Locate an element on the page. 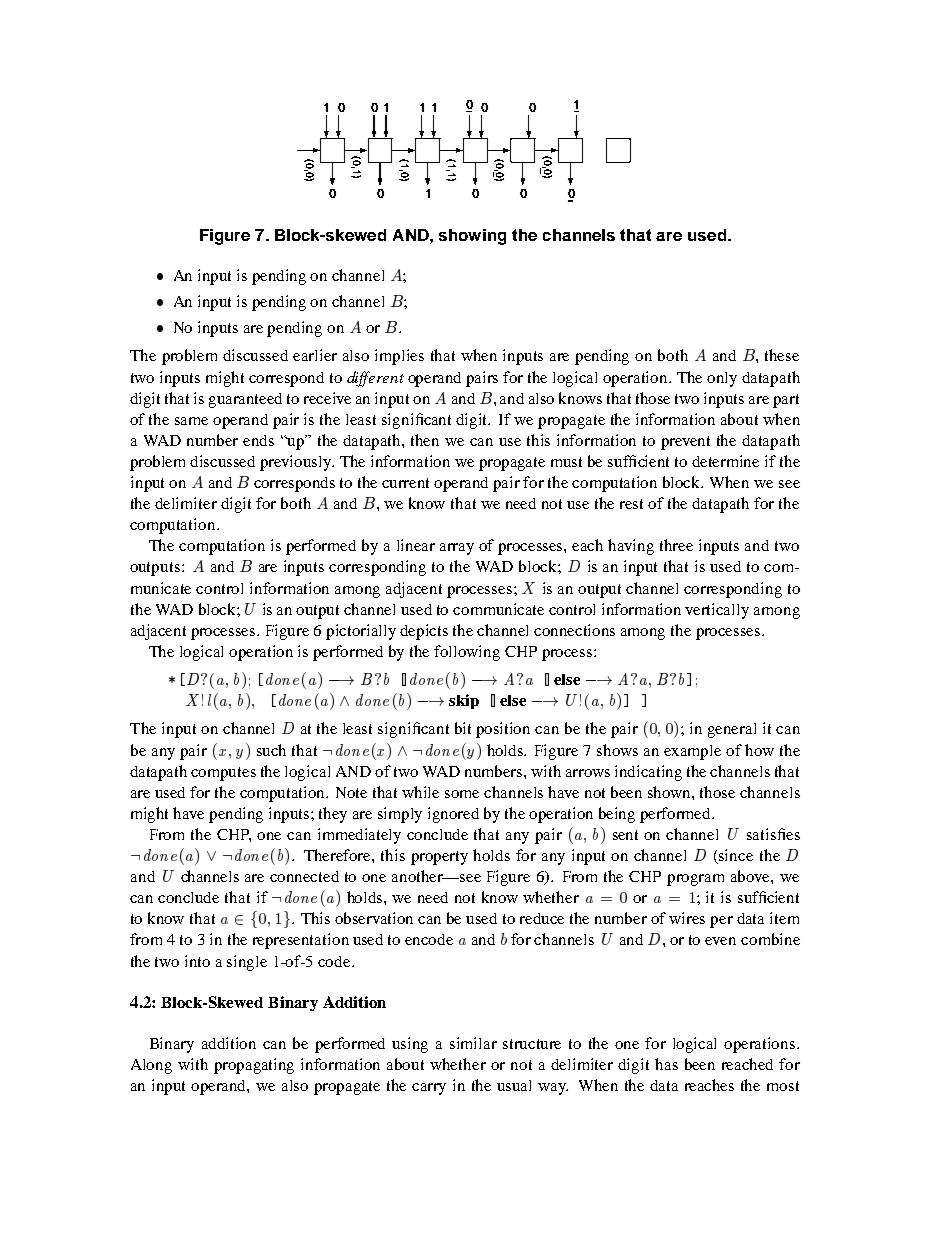 Image resolution: width=952 pixels, height=1233 pixels. some is located at coordinates (462, 794).
